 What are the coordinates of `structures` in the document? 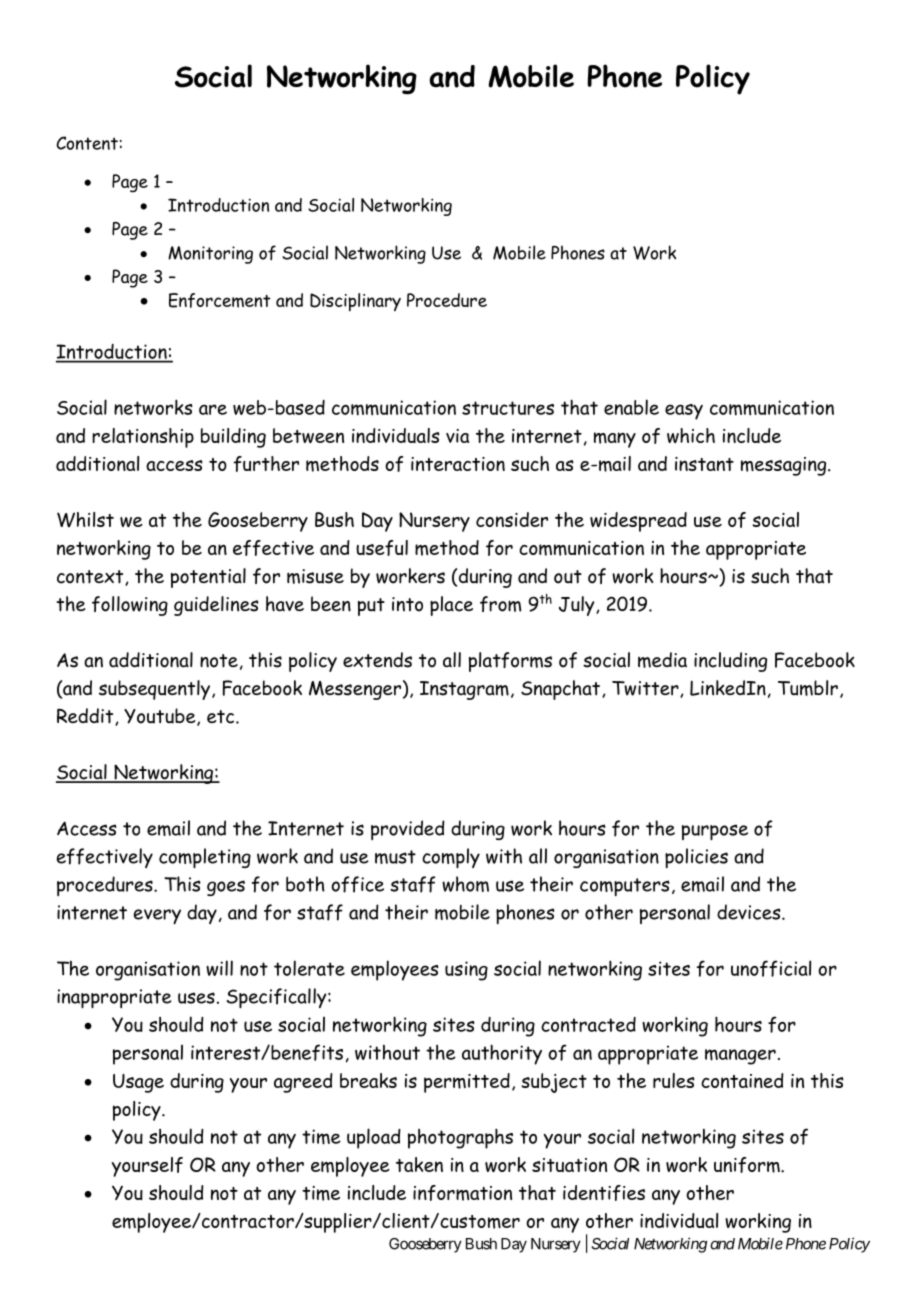 It's located at (508, 408).
